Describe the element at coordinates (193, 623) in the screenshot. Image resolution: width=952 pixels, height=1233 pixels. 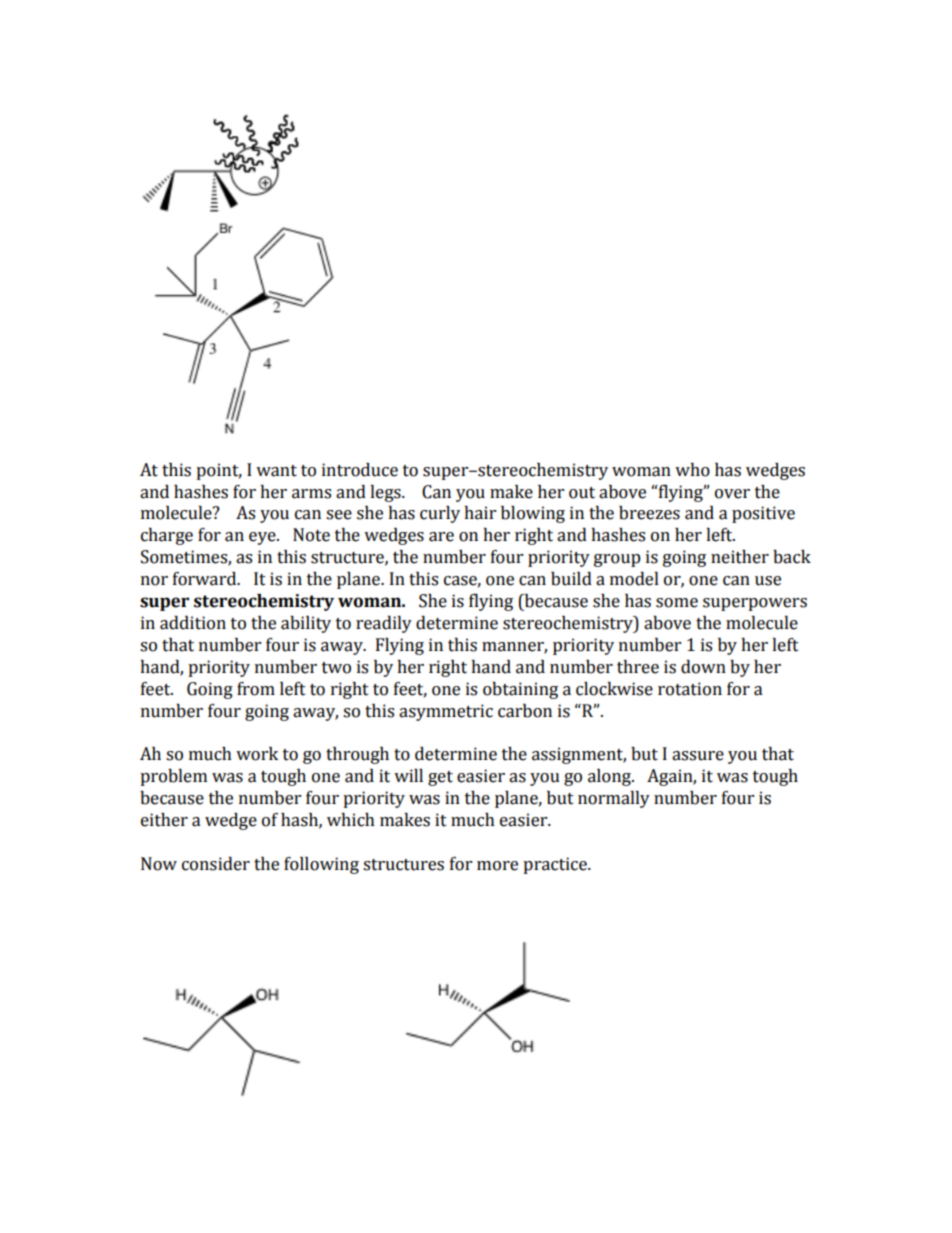
I see `addition` at that location.
